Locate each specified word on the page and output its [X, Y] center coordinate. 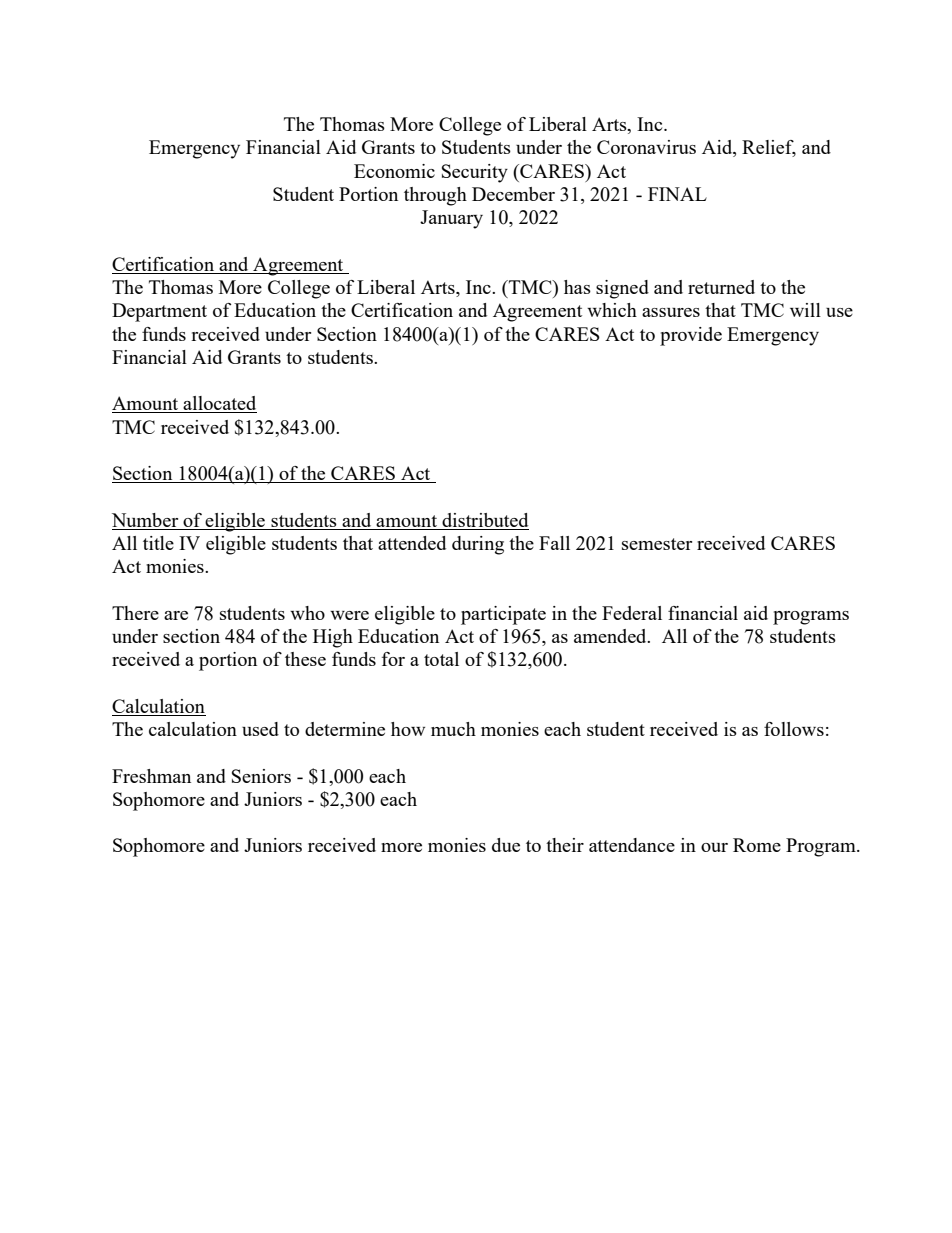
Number [145, 520]
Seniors [261, 776]
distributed [485, 520]
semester [657, 544]
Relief [769, 148]
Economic [394, 171]
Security [475, 173]
